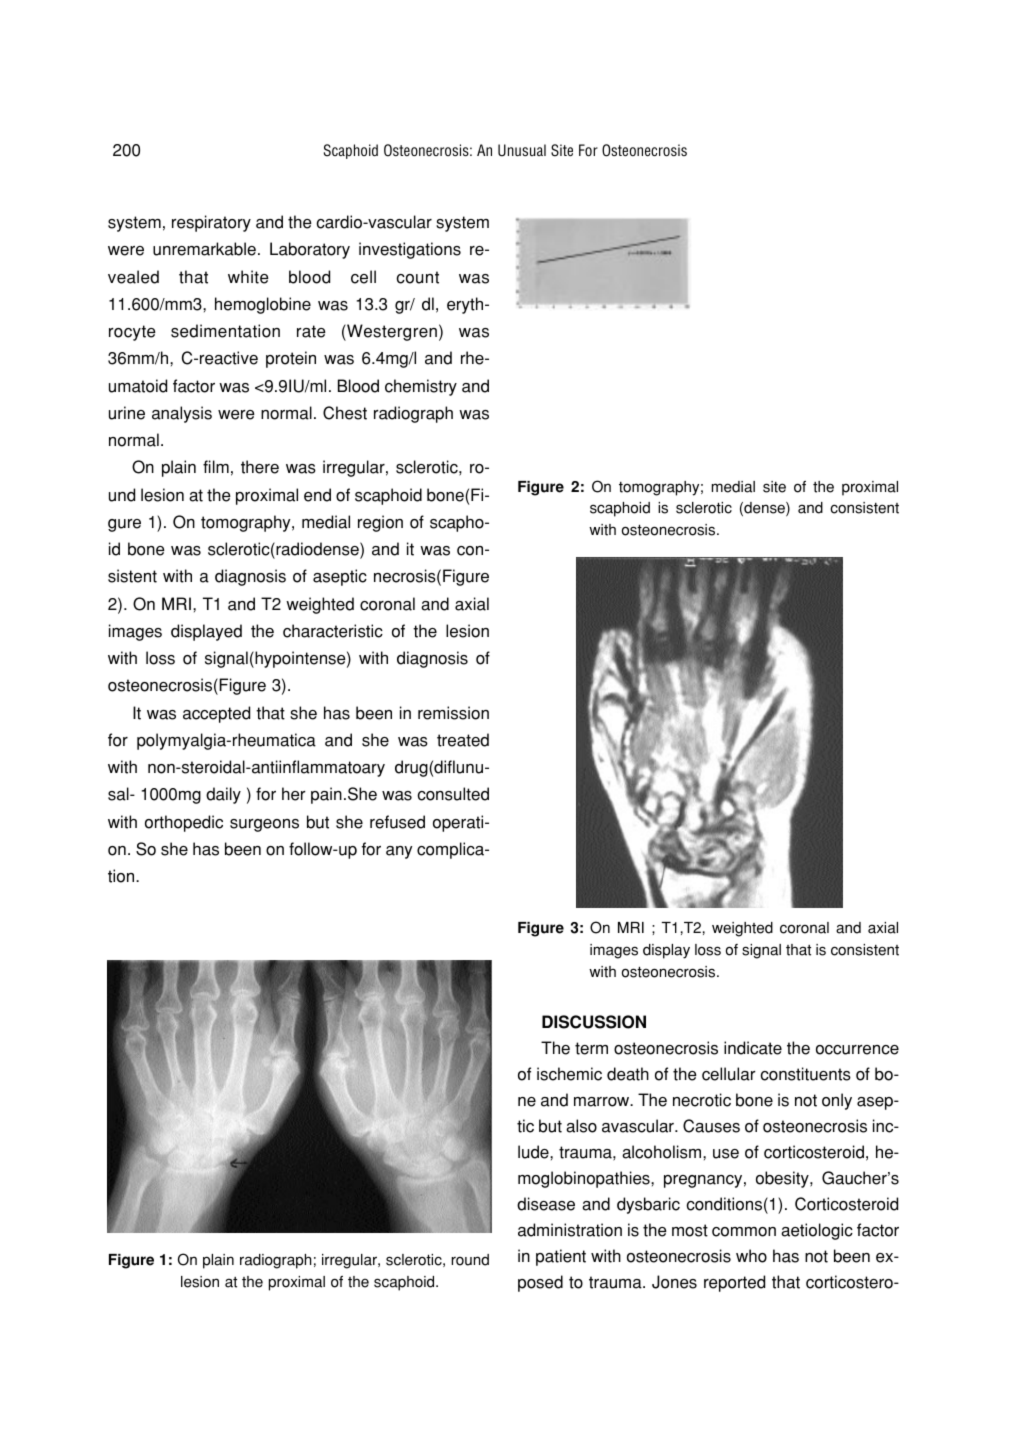 This screenshot has width=1011, height=1430. Describe the element at coordinates (211, 223) in the screenshot. I see `respiratory` at that location.
